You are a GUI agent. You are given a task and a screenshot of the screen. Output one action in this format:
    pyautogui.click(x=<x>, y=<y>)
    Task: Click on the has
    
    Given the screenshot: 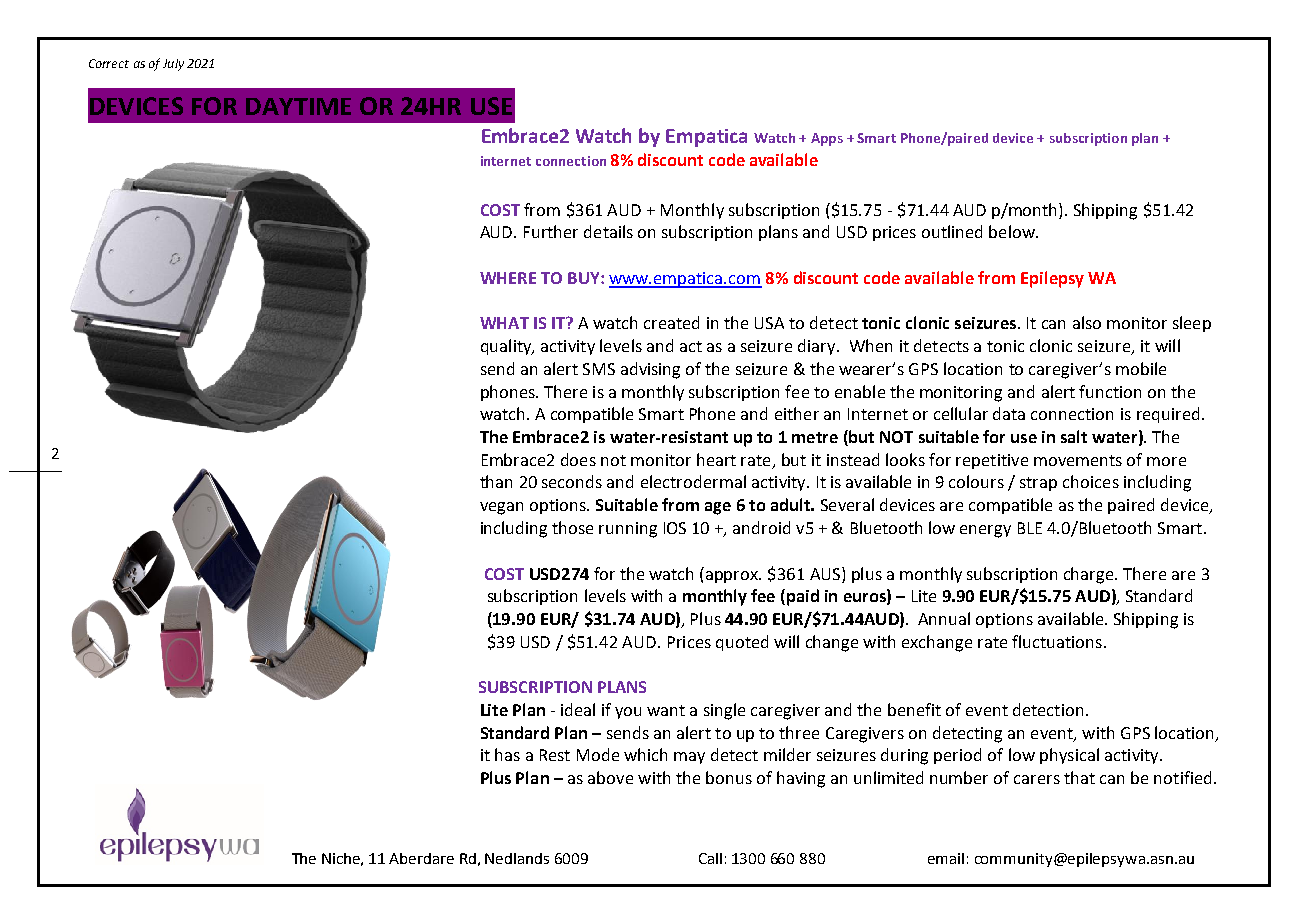 What is the action you would take?
    pyautogui.click(x=507, y=754)
